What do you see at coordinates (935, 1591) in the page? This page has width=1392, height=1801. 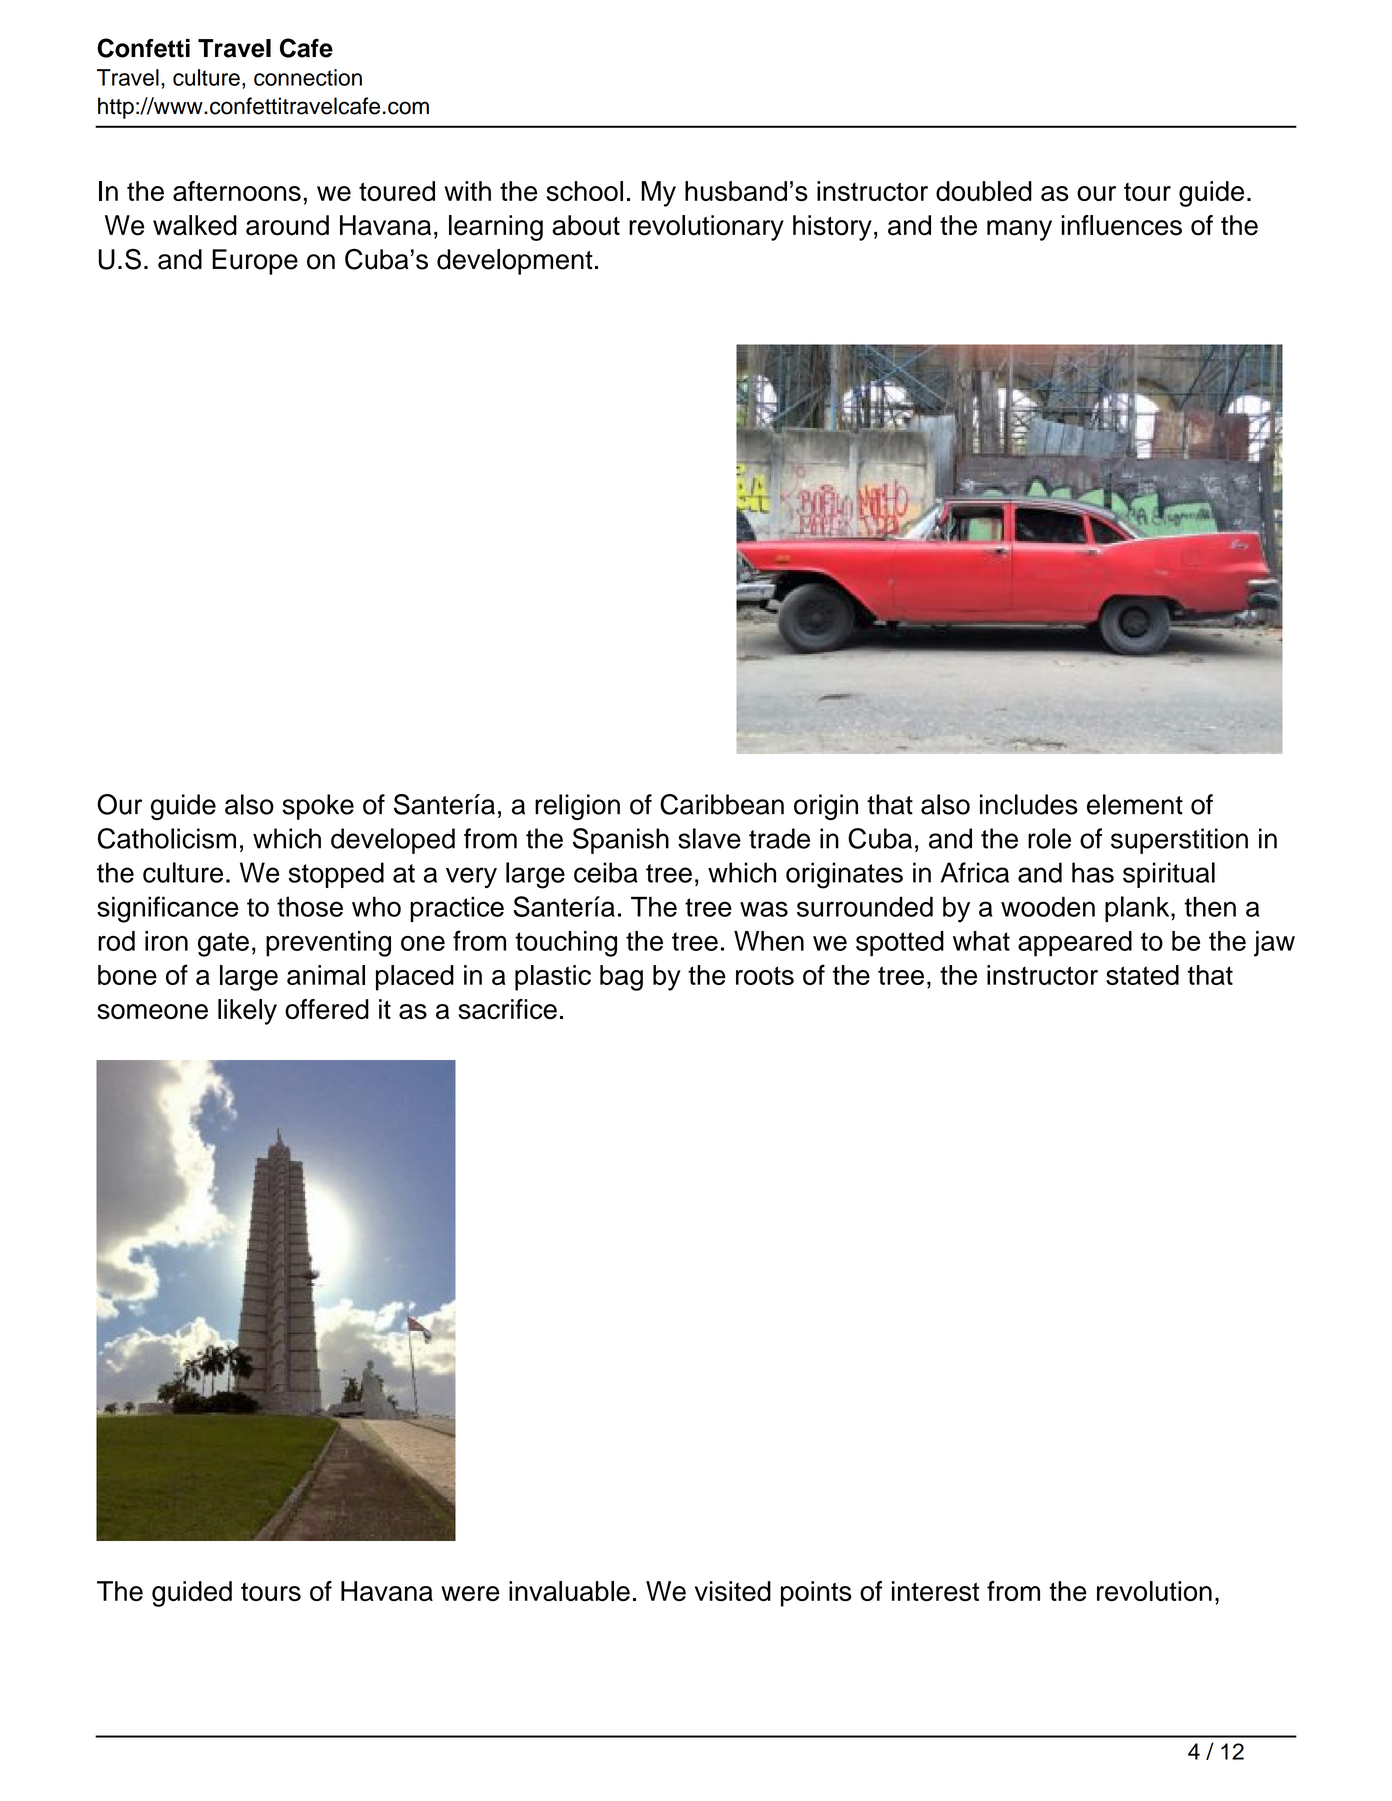 I see `interest` at bounding box center [935, 1591].
